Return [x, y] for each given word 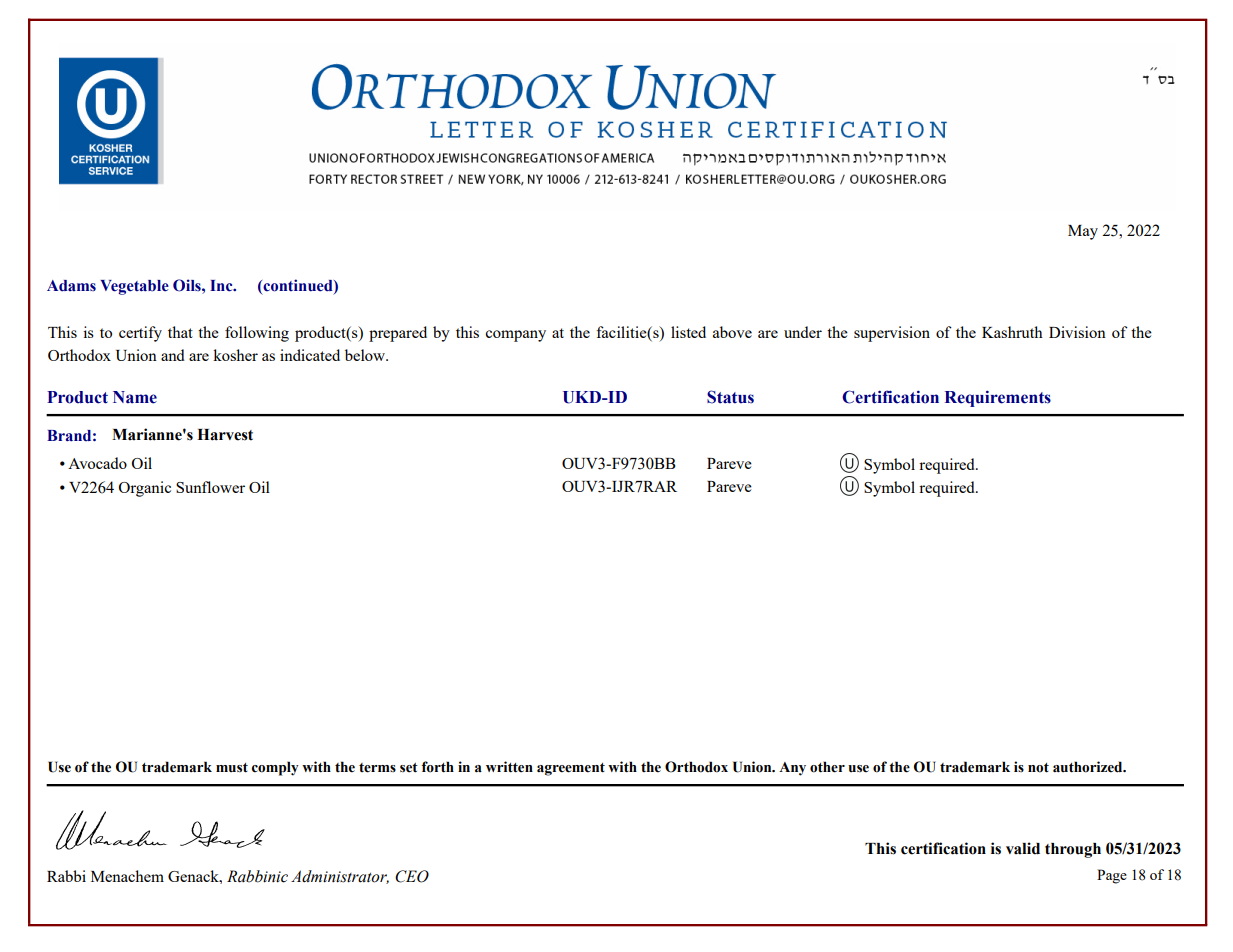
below [366, 355]
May [1083, 232]
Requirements [998, 398]
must [232, 768]
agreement [571, 769]
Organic [144, 489]
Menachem [127, 876]
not [1038, 768]
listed [688, 332]
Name [135, 397]
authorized [1089, 767]
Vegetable [134, 287]
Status [730, 397]
